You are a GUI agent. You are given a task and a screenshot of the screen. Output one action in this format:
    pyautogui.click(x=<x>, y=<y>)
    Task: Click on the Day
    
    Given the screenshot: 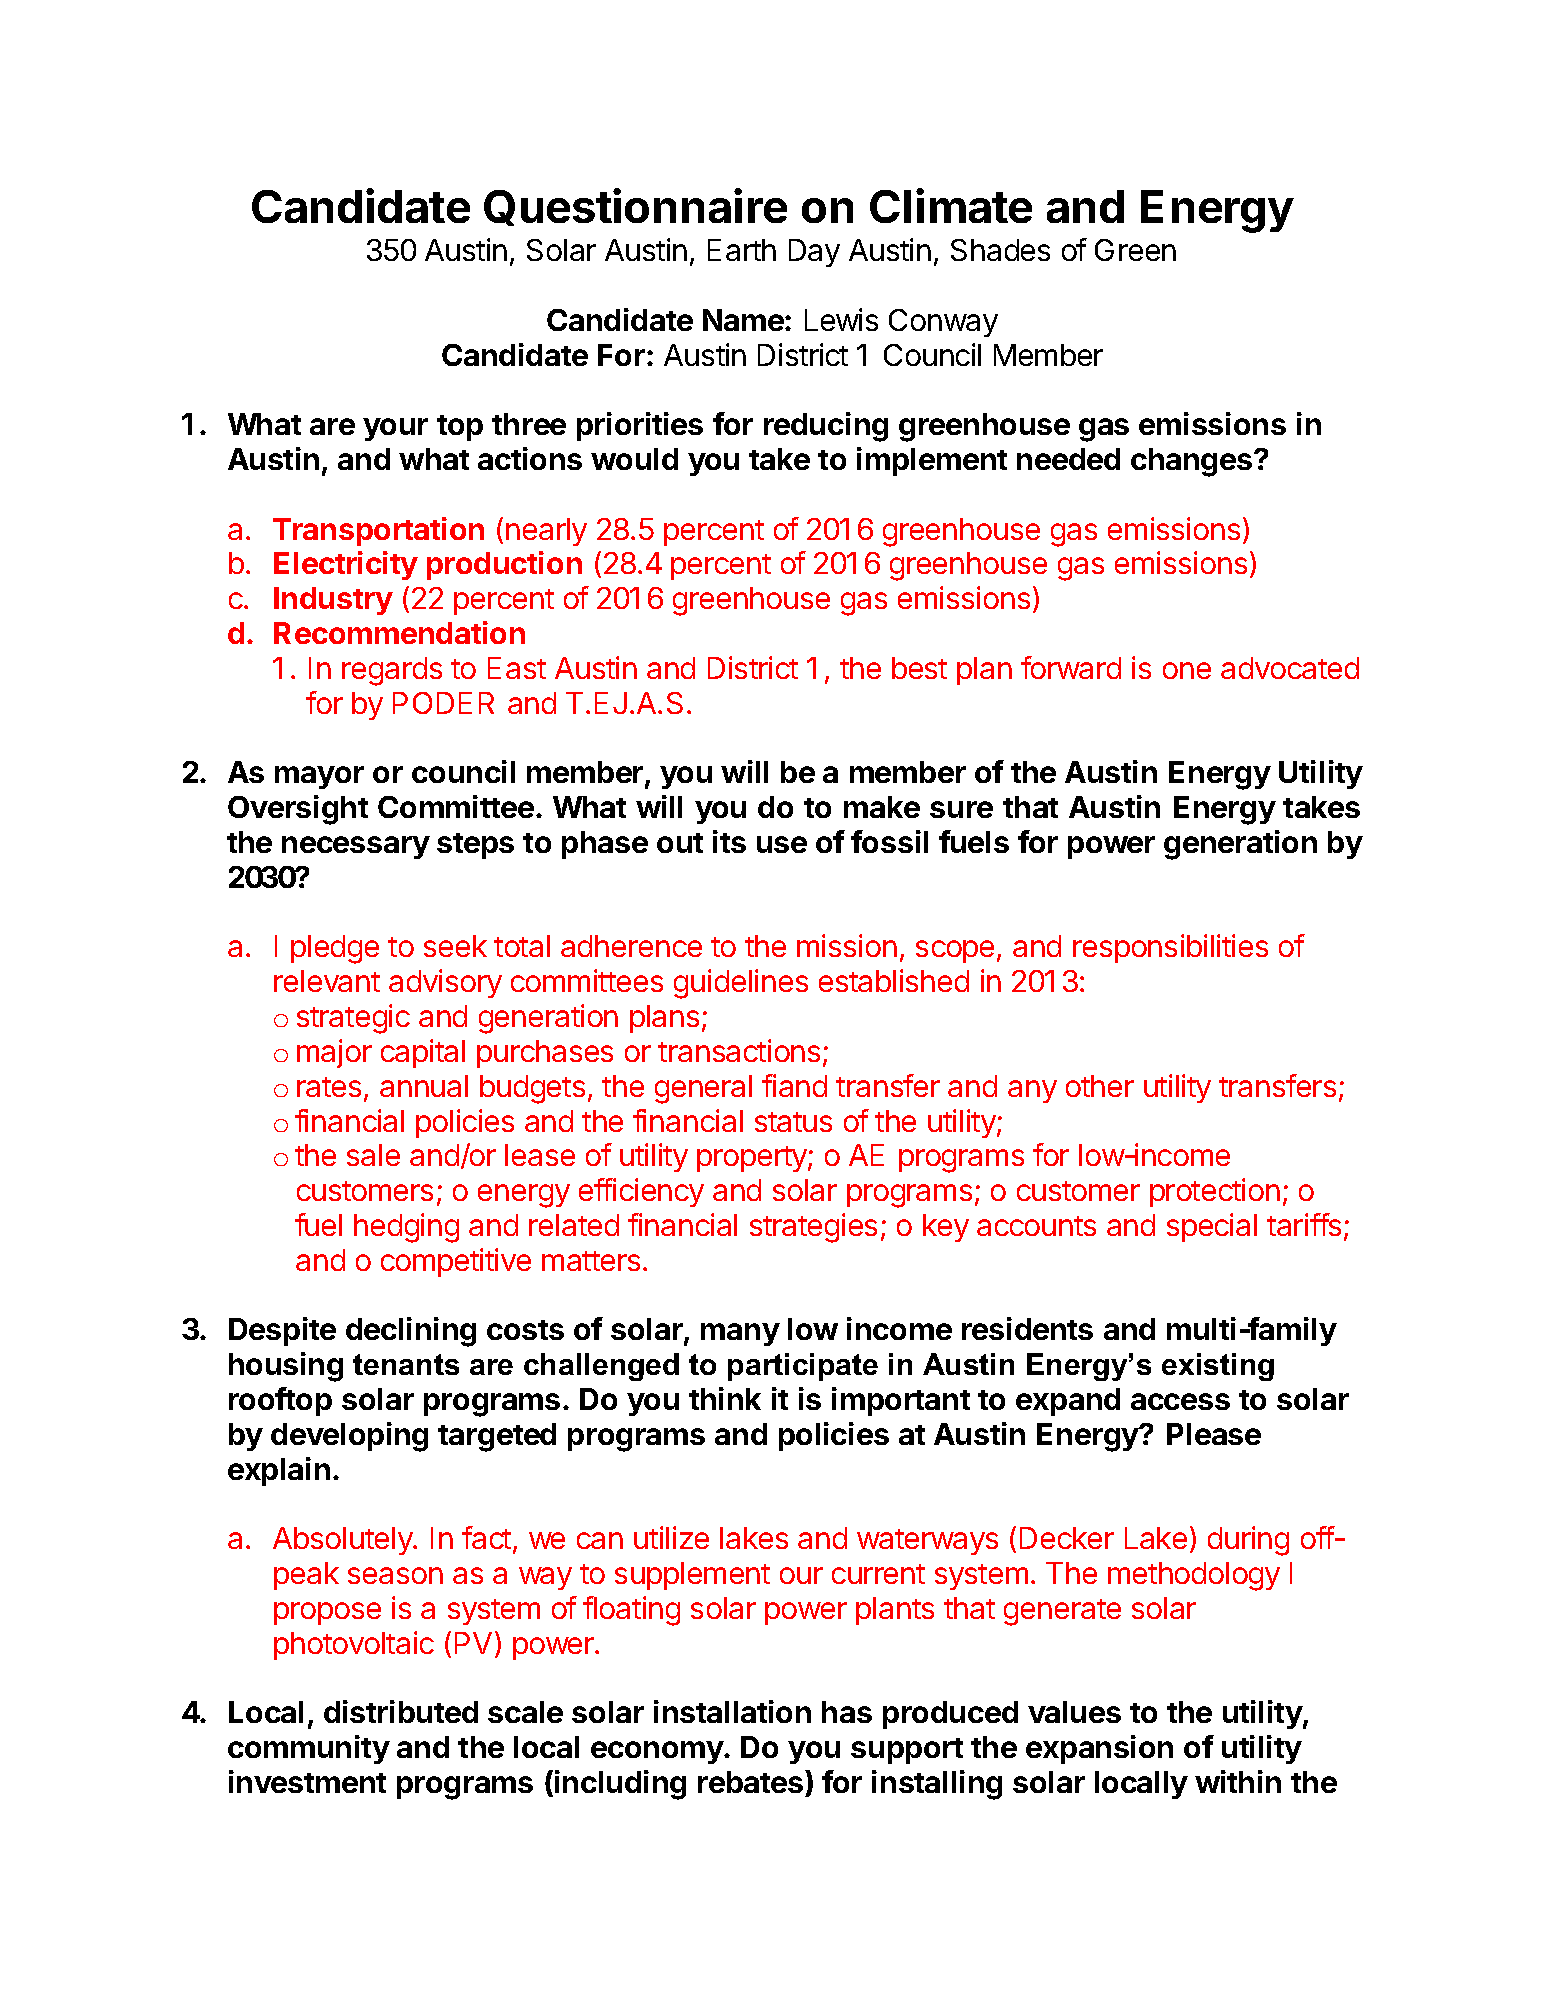 What is the action you would take?
    pyautogui.click(x=814, y=253)
